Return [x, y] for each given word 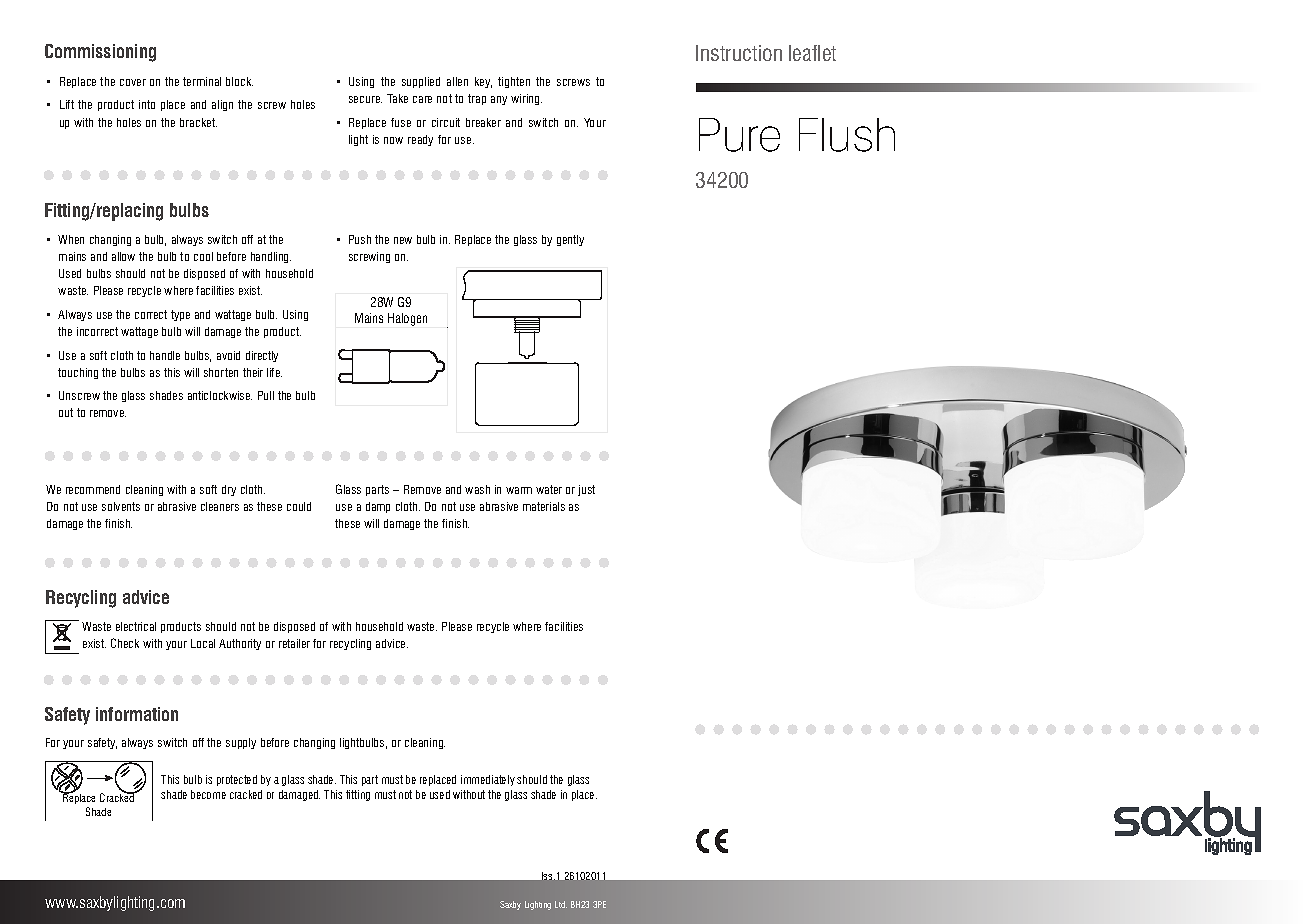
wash [477, 489]
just [586, 490]
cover [133, 82]
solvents [121, 506]
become [208, 794]
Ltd [561, 904]
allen [457, 81]
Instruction [739, 53]
